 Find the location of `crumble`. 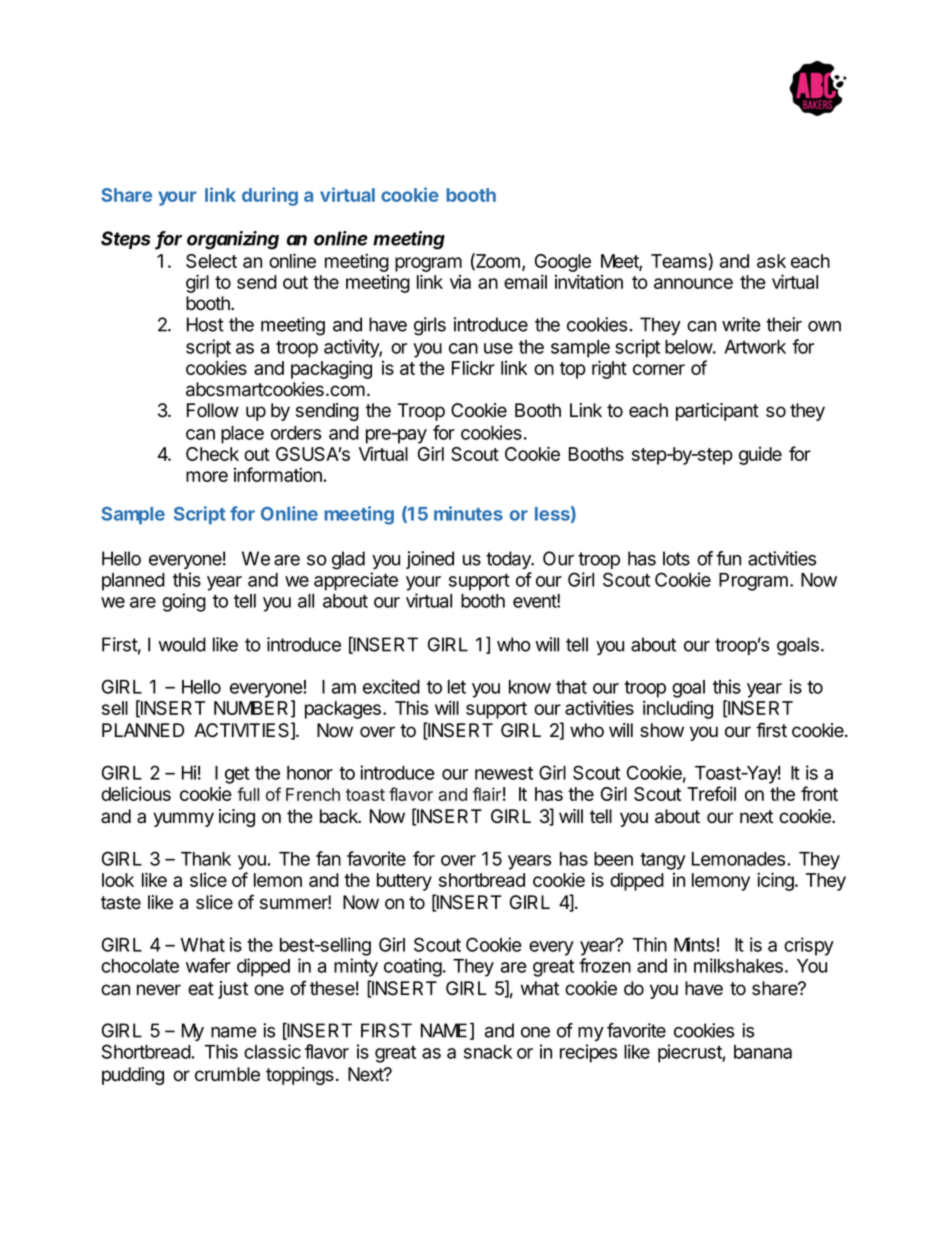

crumble is located at coordinates (227, 1074).
